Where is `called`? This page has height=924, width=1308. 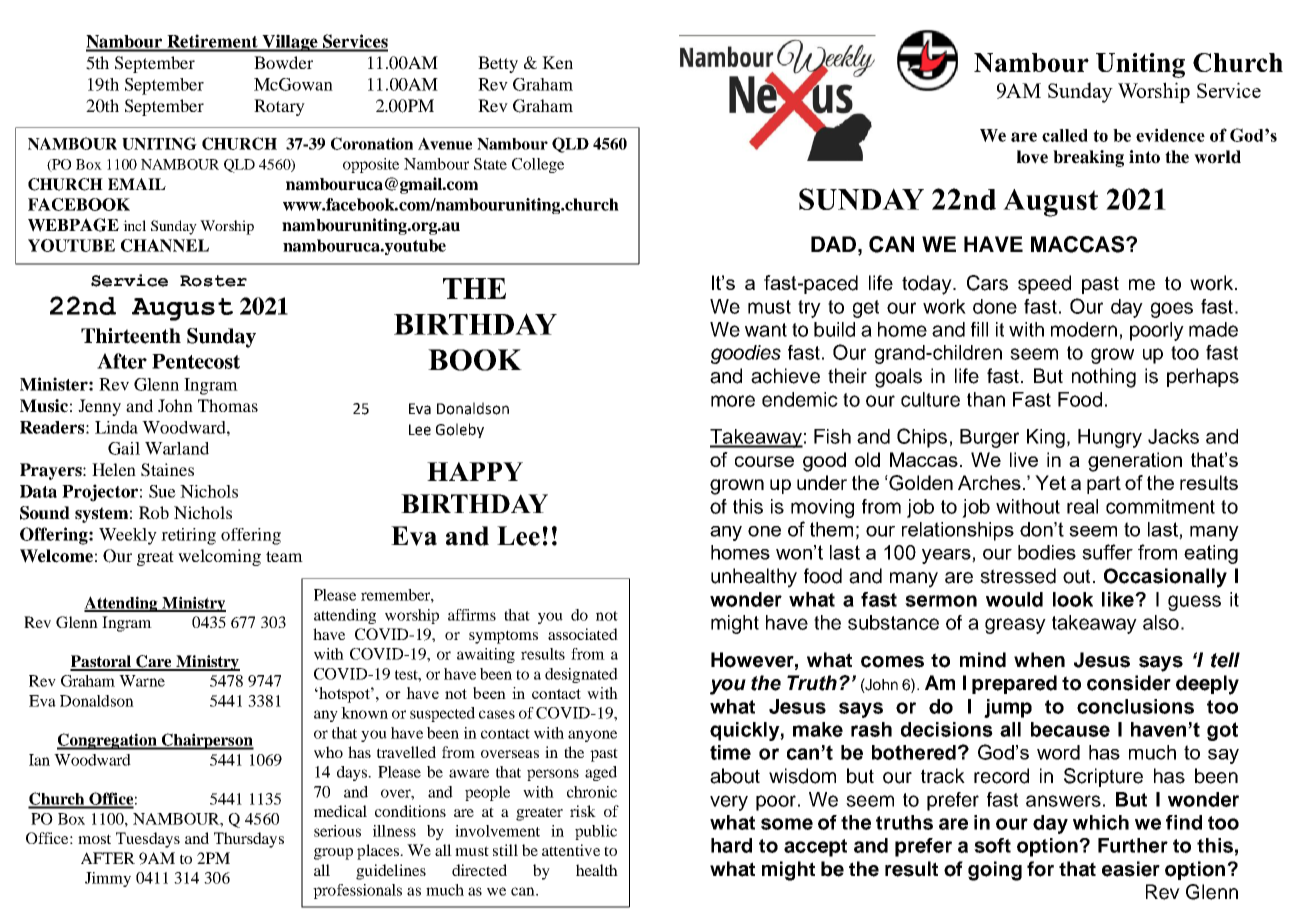
called is located at coordinates (1065, 135).
